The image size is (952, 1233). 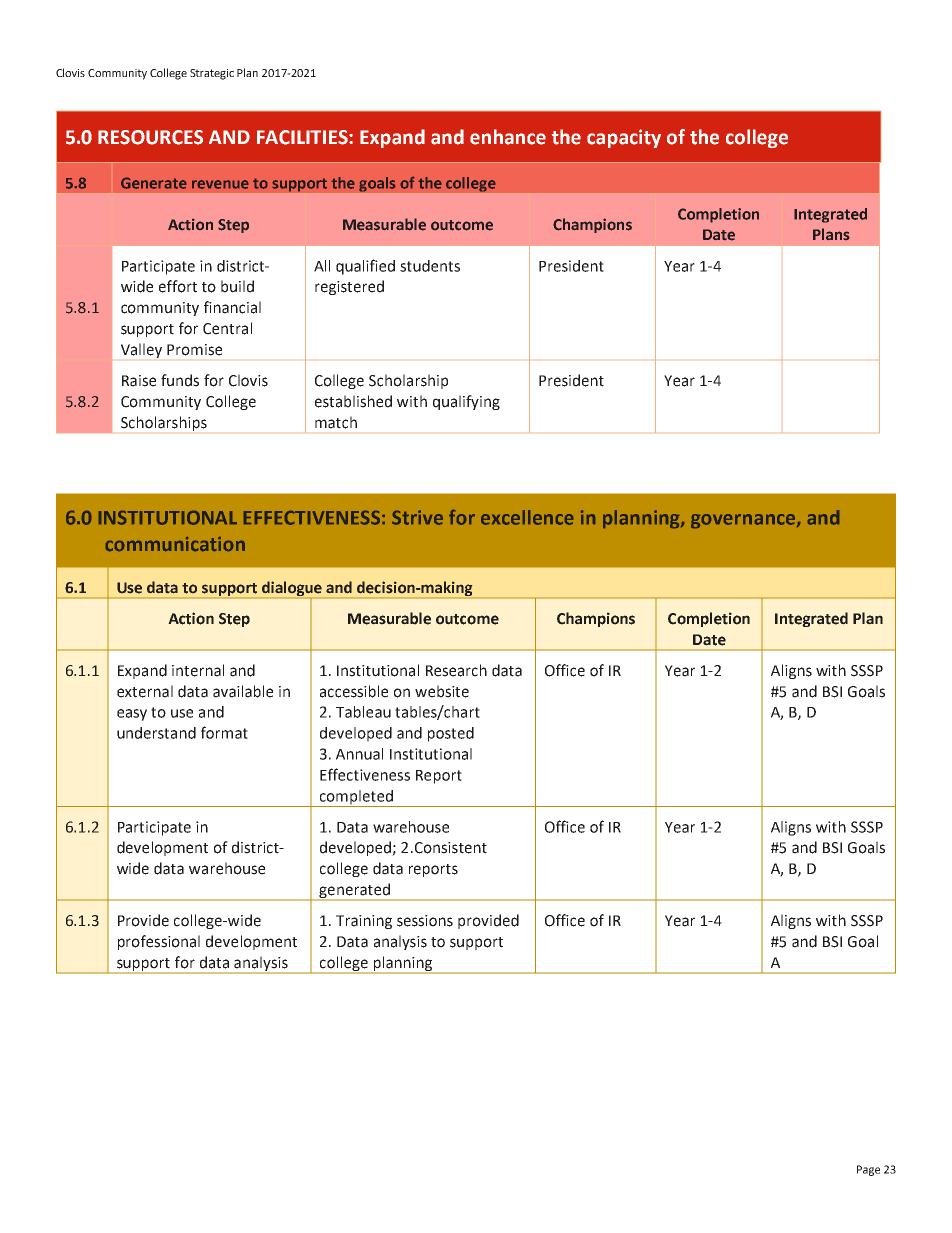 I want to click on capacity, so click(x=624, y=138).
